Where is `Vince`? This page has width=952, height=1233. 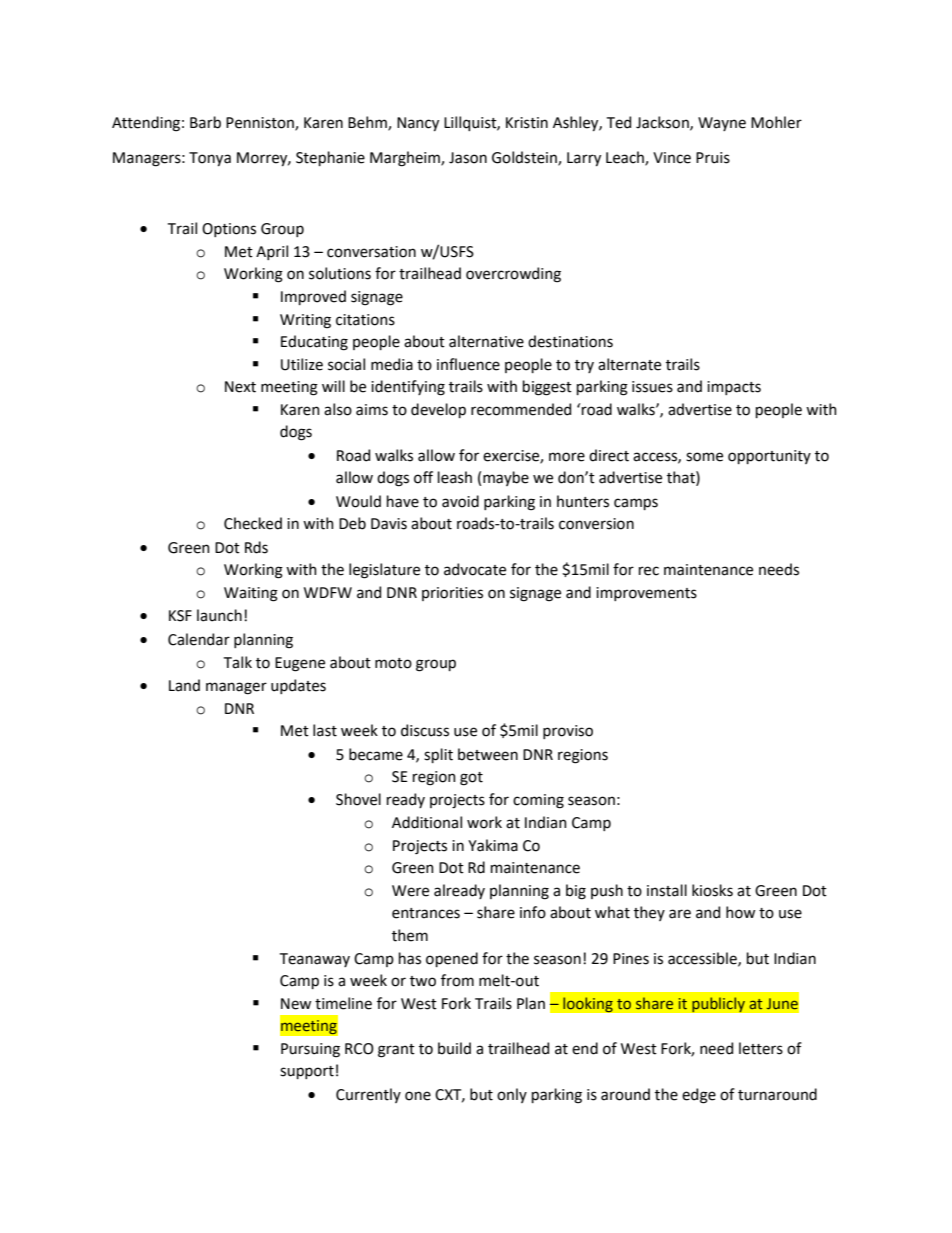
Vince is located at coordinates (672, 158).
